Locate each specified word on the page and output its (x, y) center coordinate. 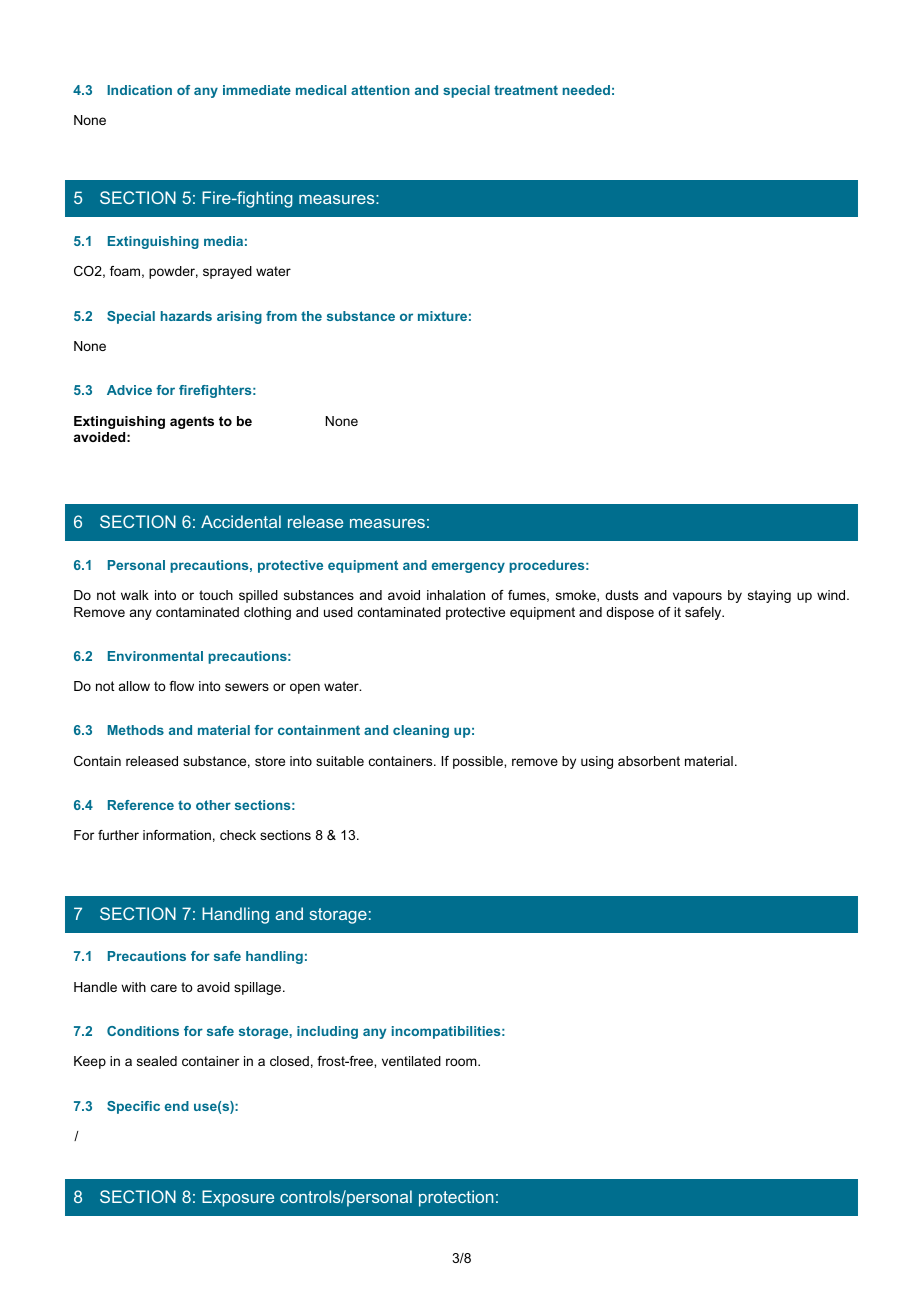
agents (192, 422)
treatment (526, 90)
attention (380, 90)
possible (479, 762)
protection (456, 1198)
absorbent (649, 761)
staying (769, 596)
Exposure (238, 1198)
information (177, 835)
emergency (468, 567)
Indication (139, 90)
